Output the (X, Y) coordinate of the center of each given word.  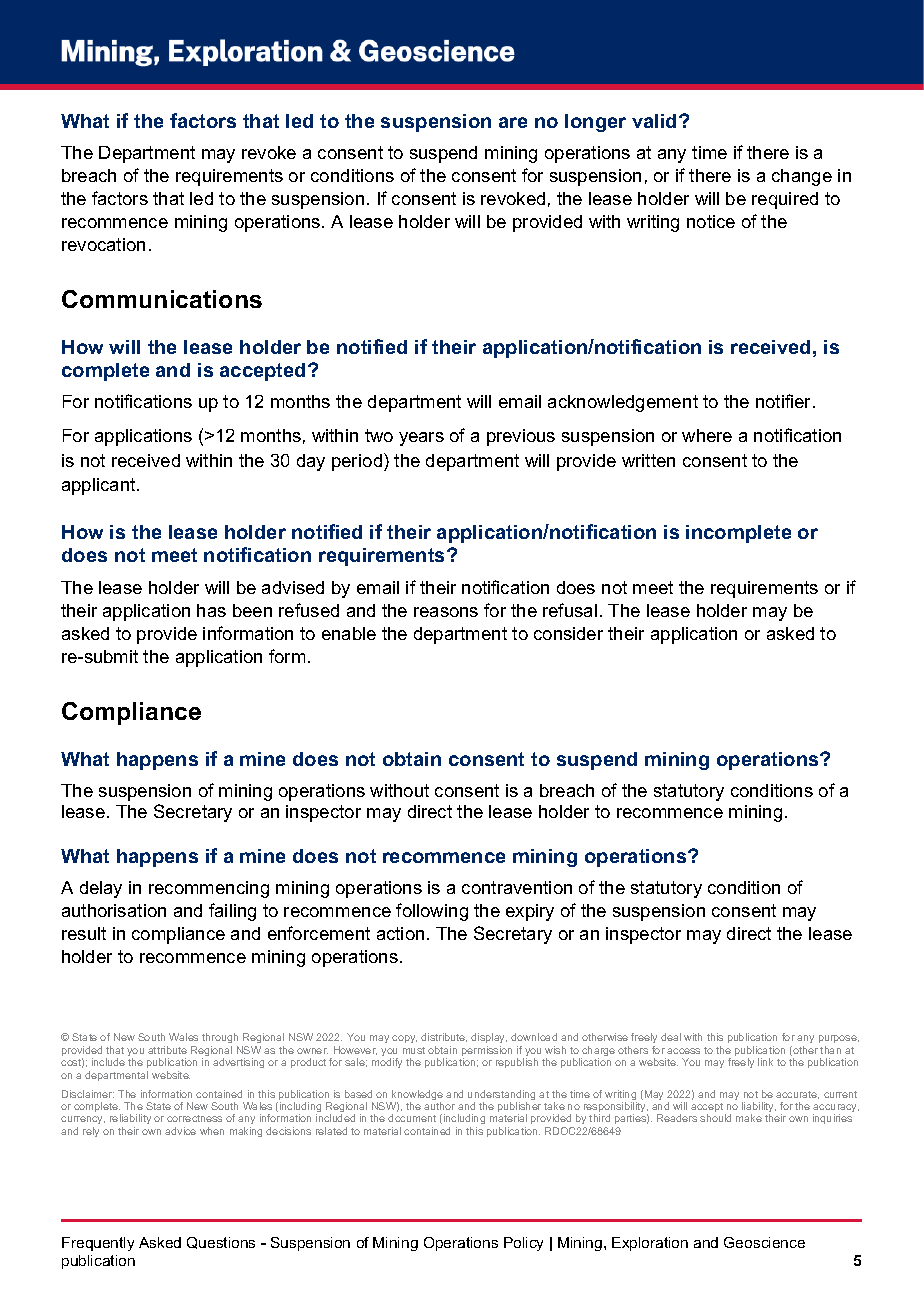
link (765, 1062)
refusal (570, 610)
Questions (221, 1243)
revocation (103, 244)
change (802, 177)
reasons (446, 612)
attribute (167, 1050)
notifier (785, 401)
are (513, 122)
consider (568, 633)
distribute (444, 1037)
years (421, 439)
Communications (162, 299)
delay (101, 889)
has (211, 610)
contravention (517, 887)
